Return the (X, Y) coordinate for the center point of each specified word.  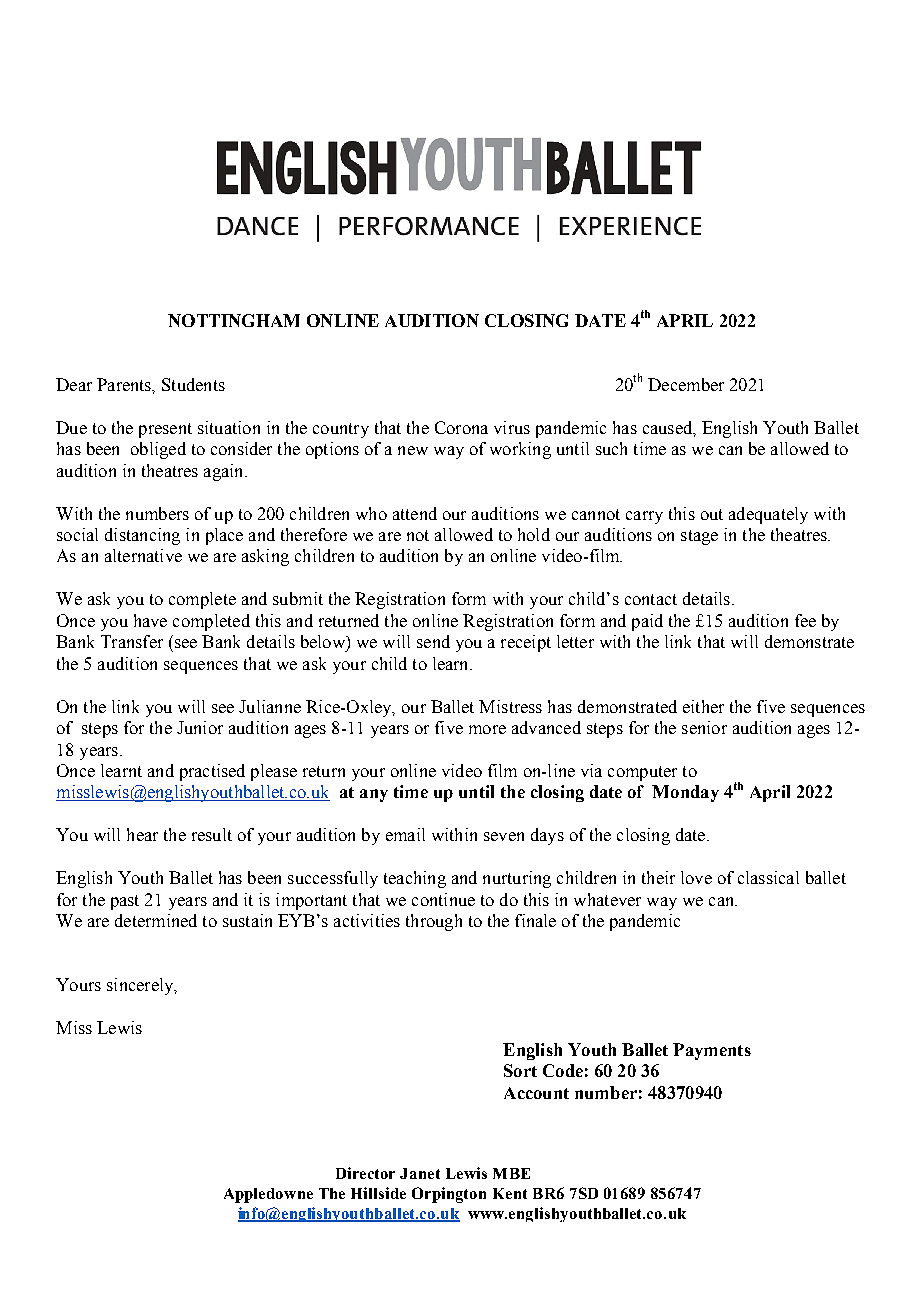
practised (212, 772)
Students (193, 384)
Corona (461, 427)
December (686, 384)
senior (704, 727)
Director (365, 1173)
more (487, 729)
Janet (420, 1173)
